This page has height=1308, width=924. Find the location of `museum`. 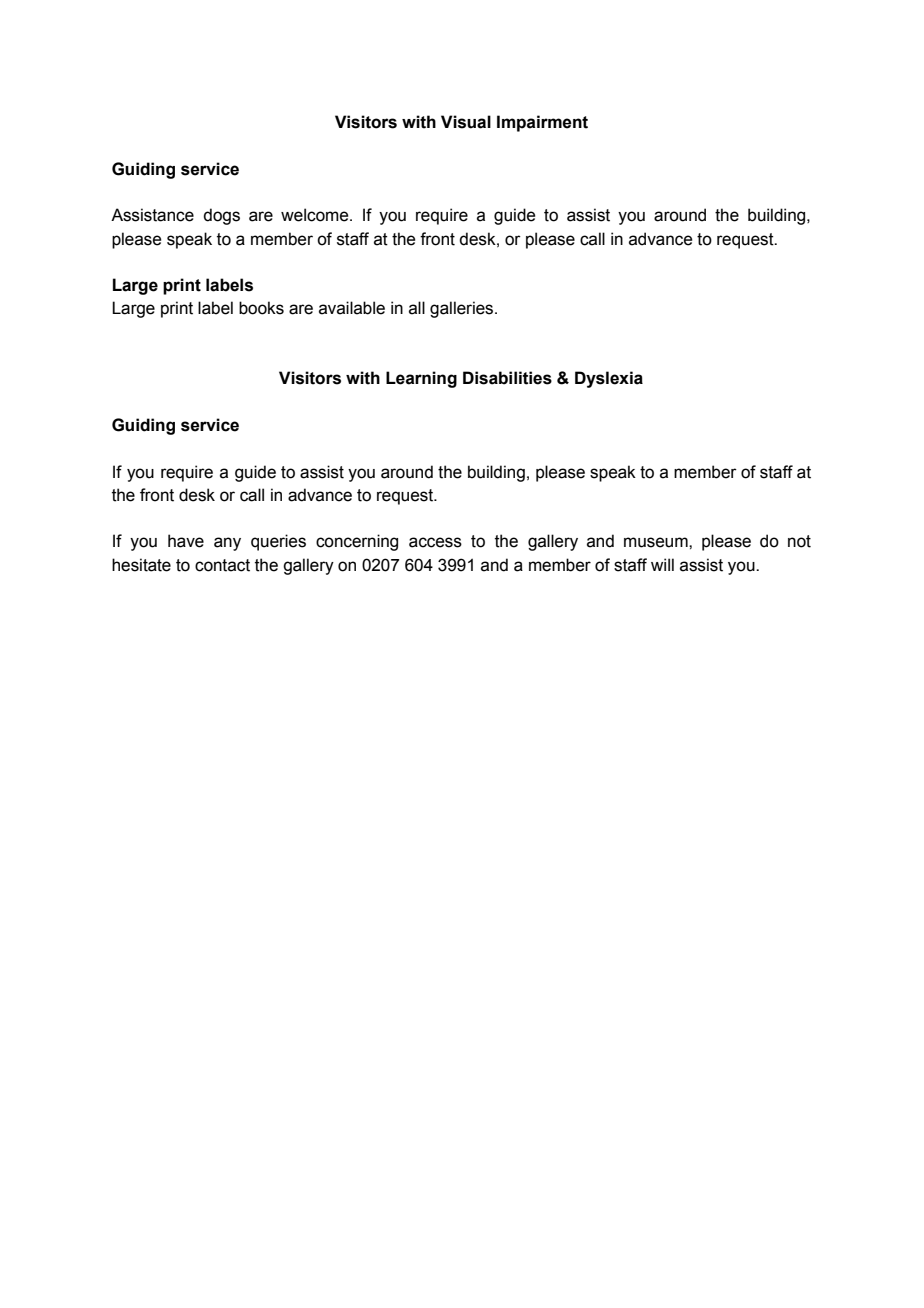

museum is located at coordinates (657, 542).
